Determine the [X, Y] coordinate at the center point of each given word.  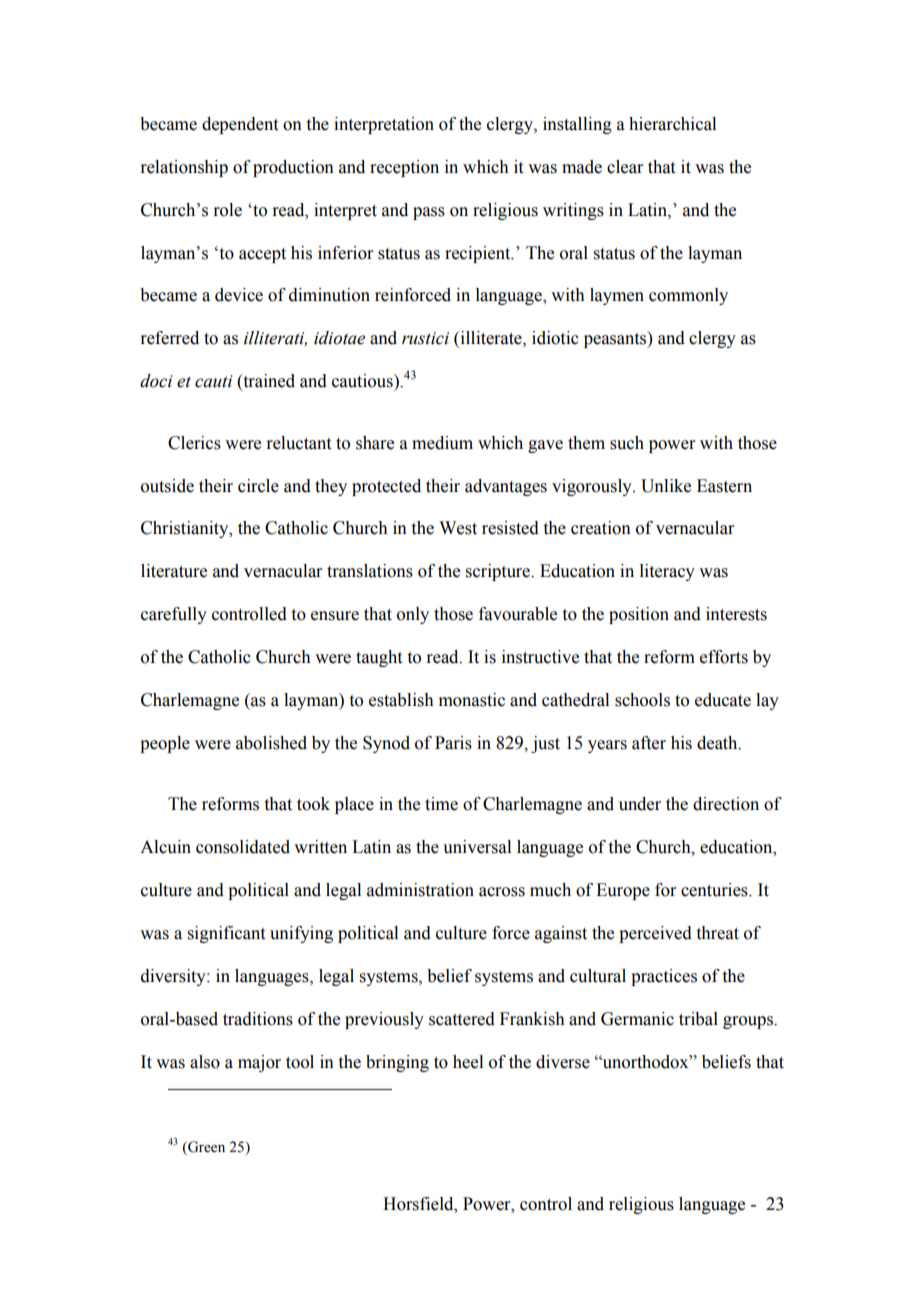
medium [442, 443]
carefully [174, 615]
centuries [715, 890]
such [627, 443]
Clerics [194, 443]
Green [205, 1148]
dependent [240, 125]
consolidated [243, 847]
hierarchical [672, 124]
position [639, 615]
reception [404, 168]
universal [477, 847]
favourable [518, 614]
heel [468, 1062]
